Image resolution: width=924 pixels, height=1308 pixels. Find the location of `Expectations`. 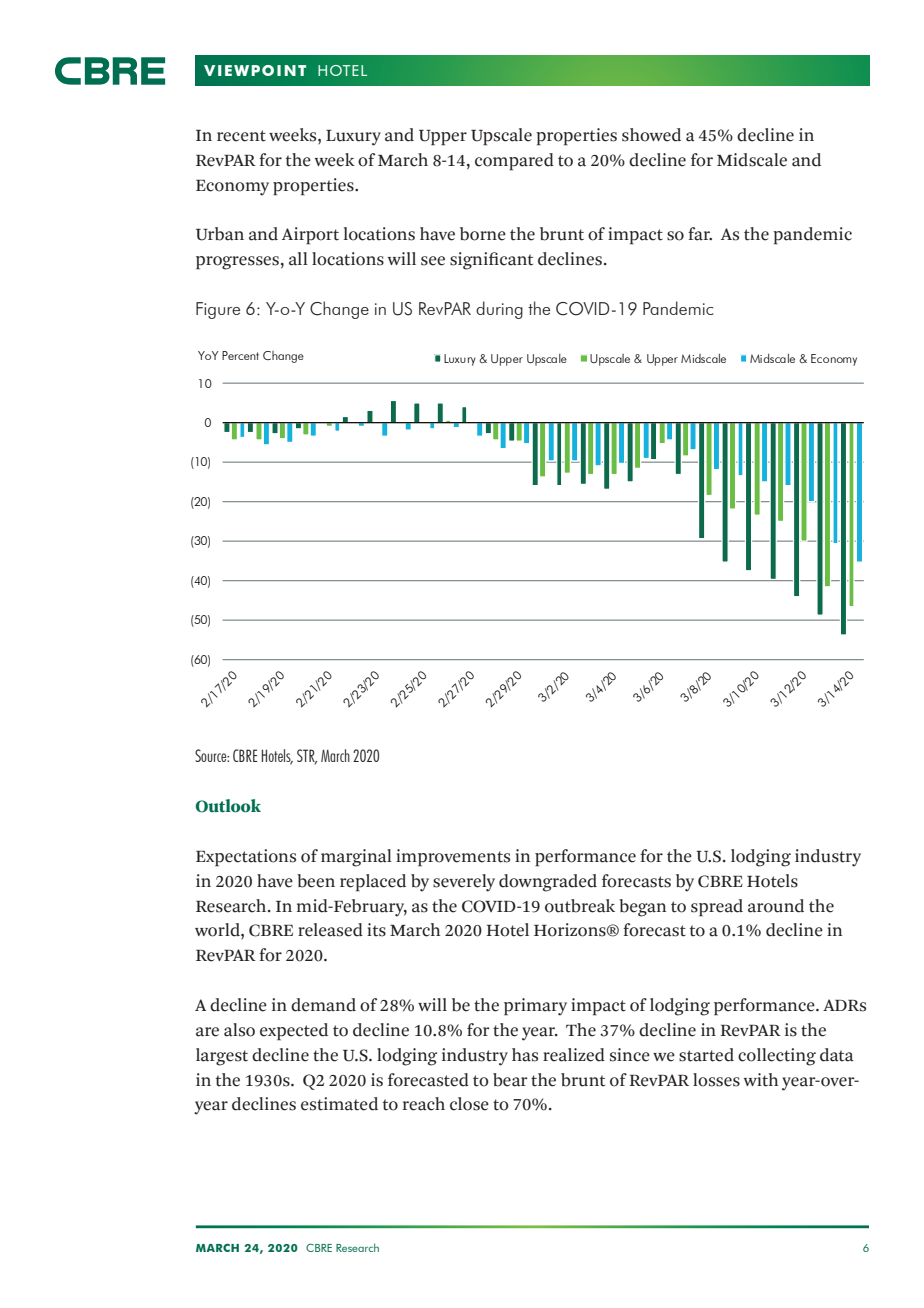

Expectations is located at coordinates (246, 858).
